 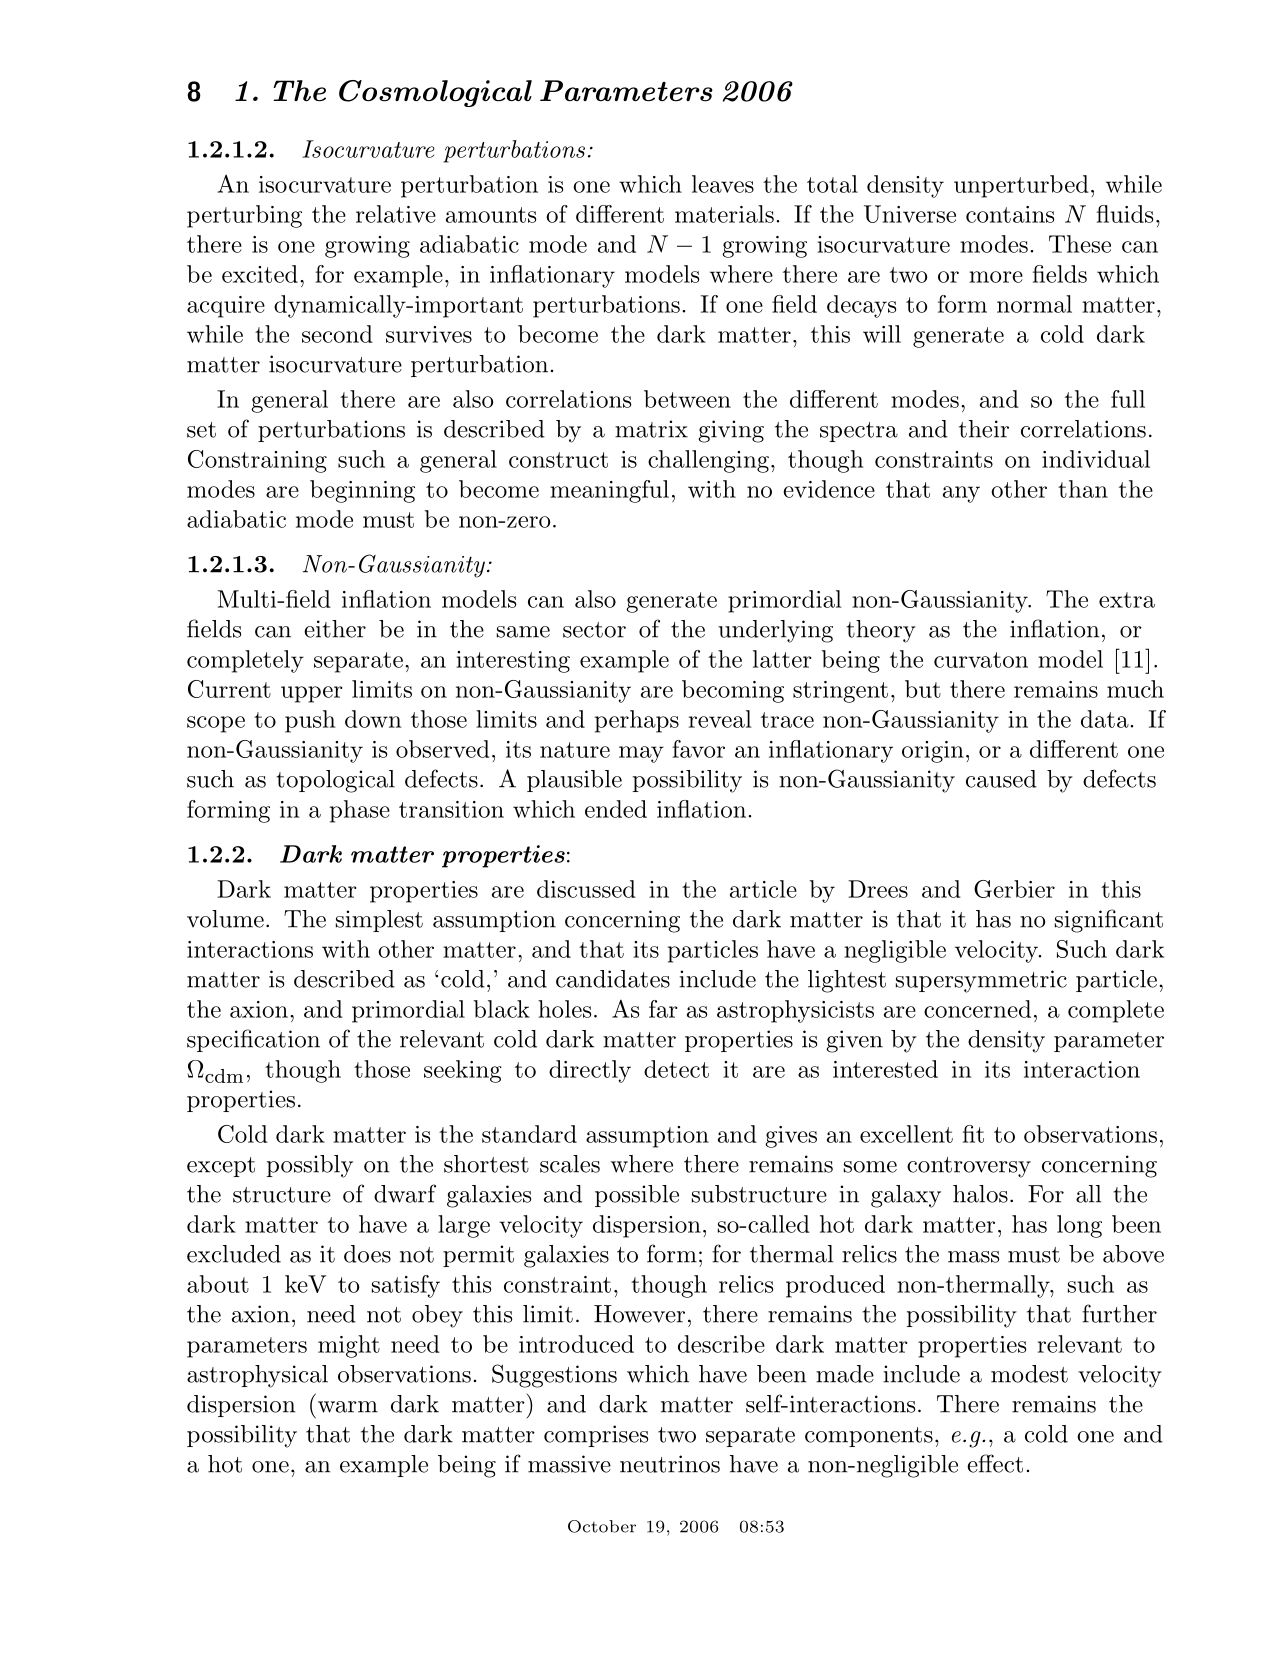 I want to click on than, so click(x=1083, y=489).
